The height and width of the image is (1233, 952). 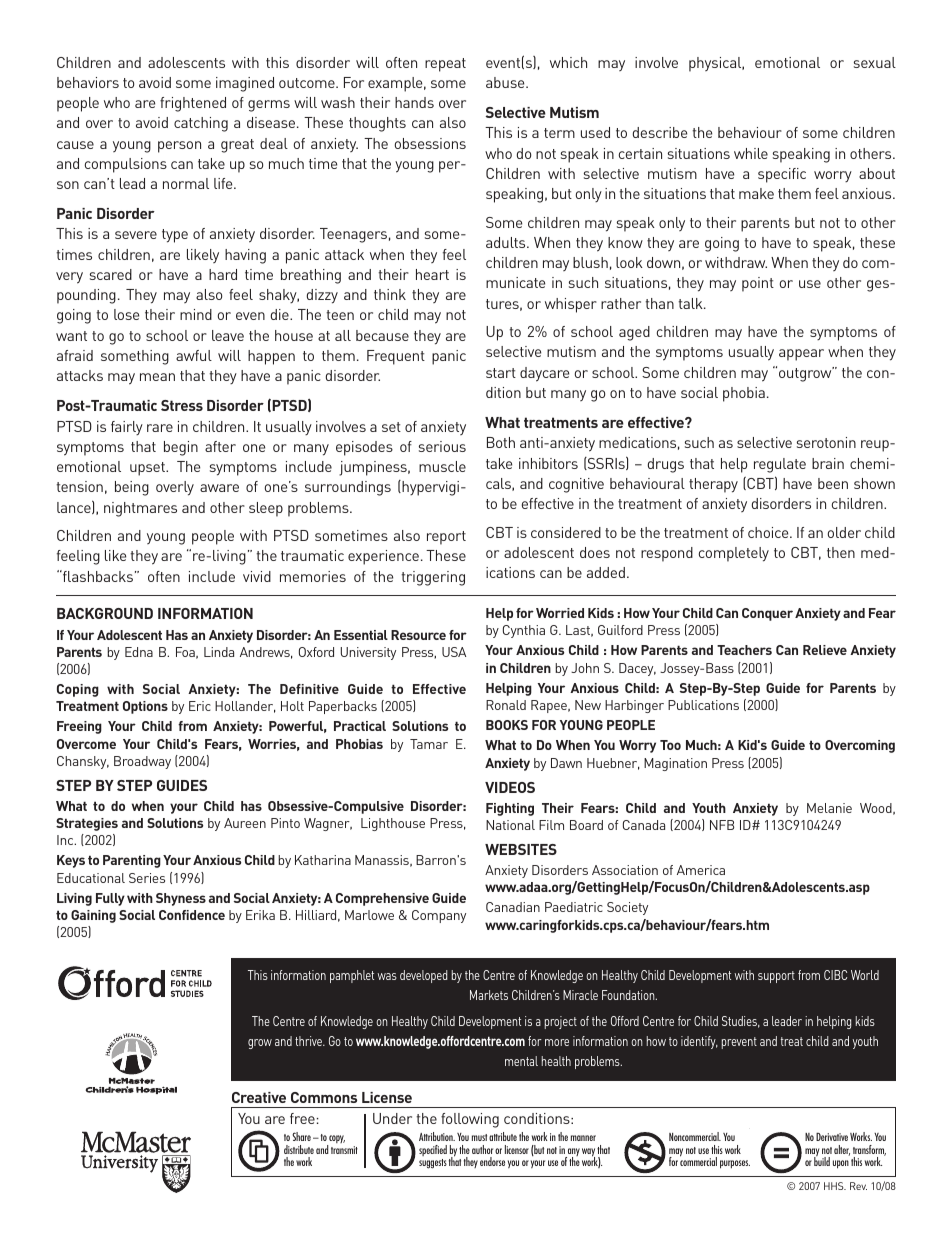 I want to click on Edna, so click(x=139, y=652).
